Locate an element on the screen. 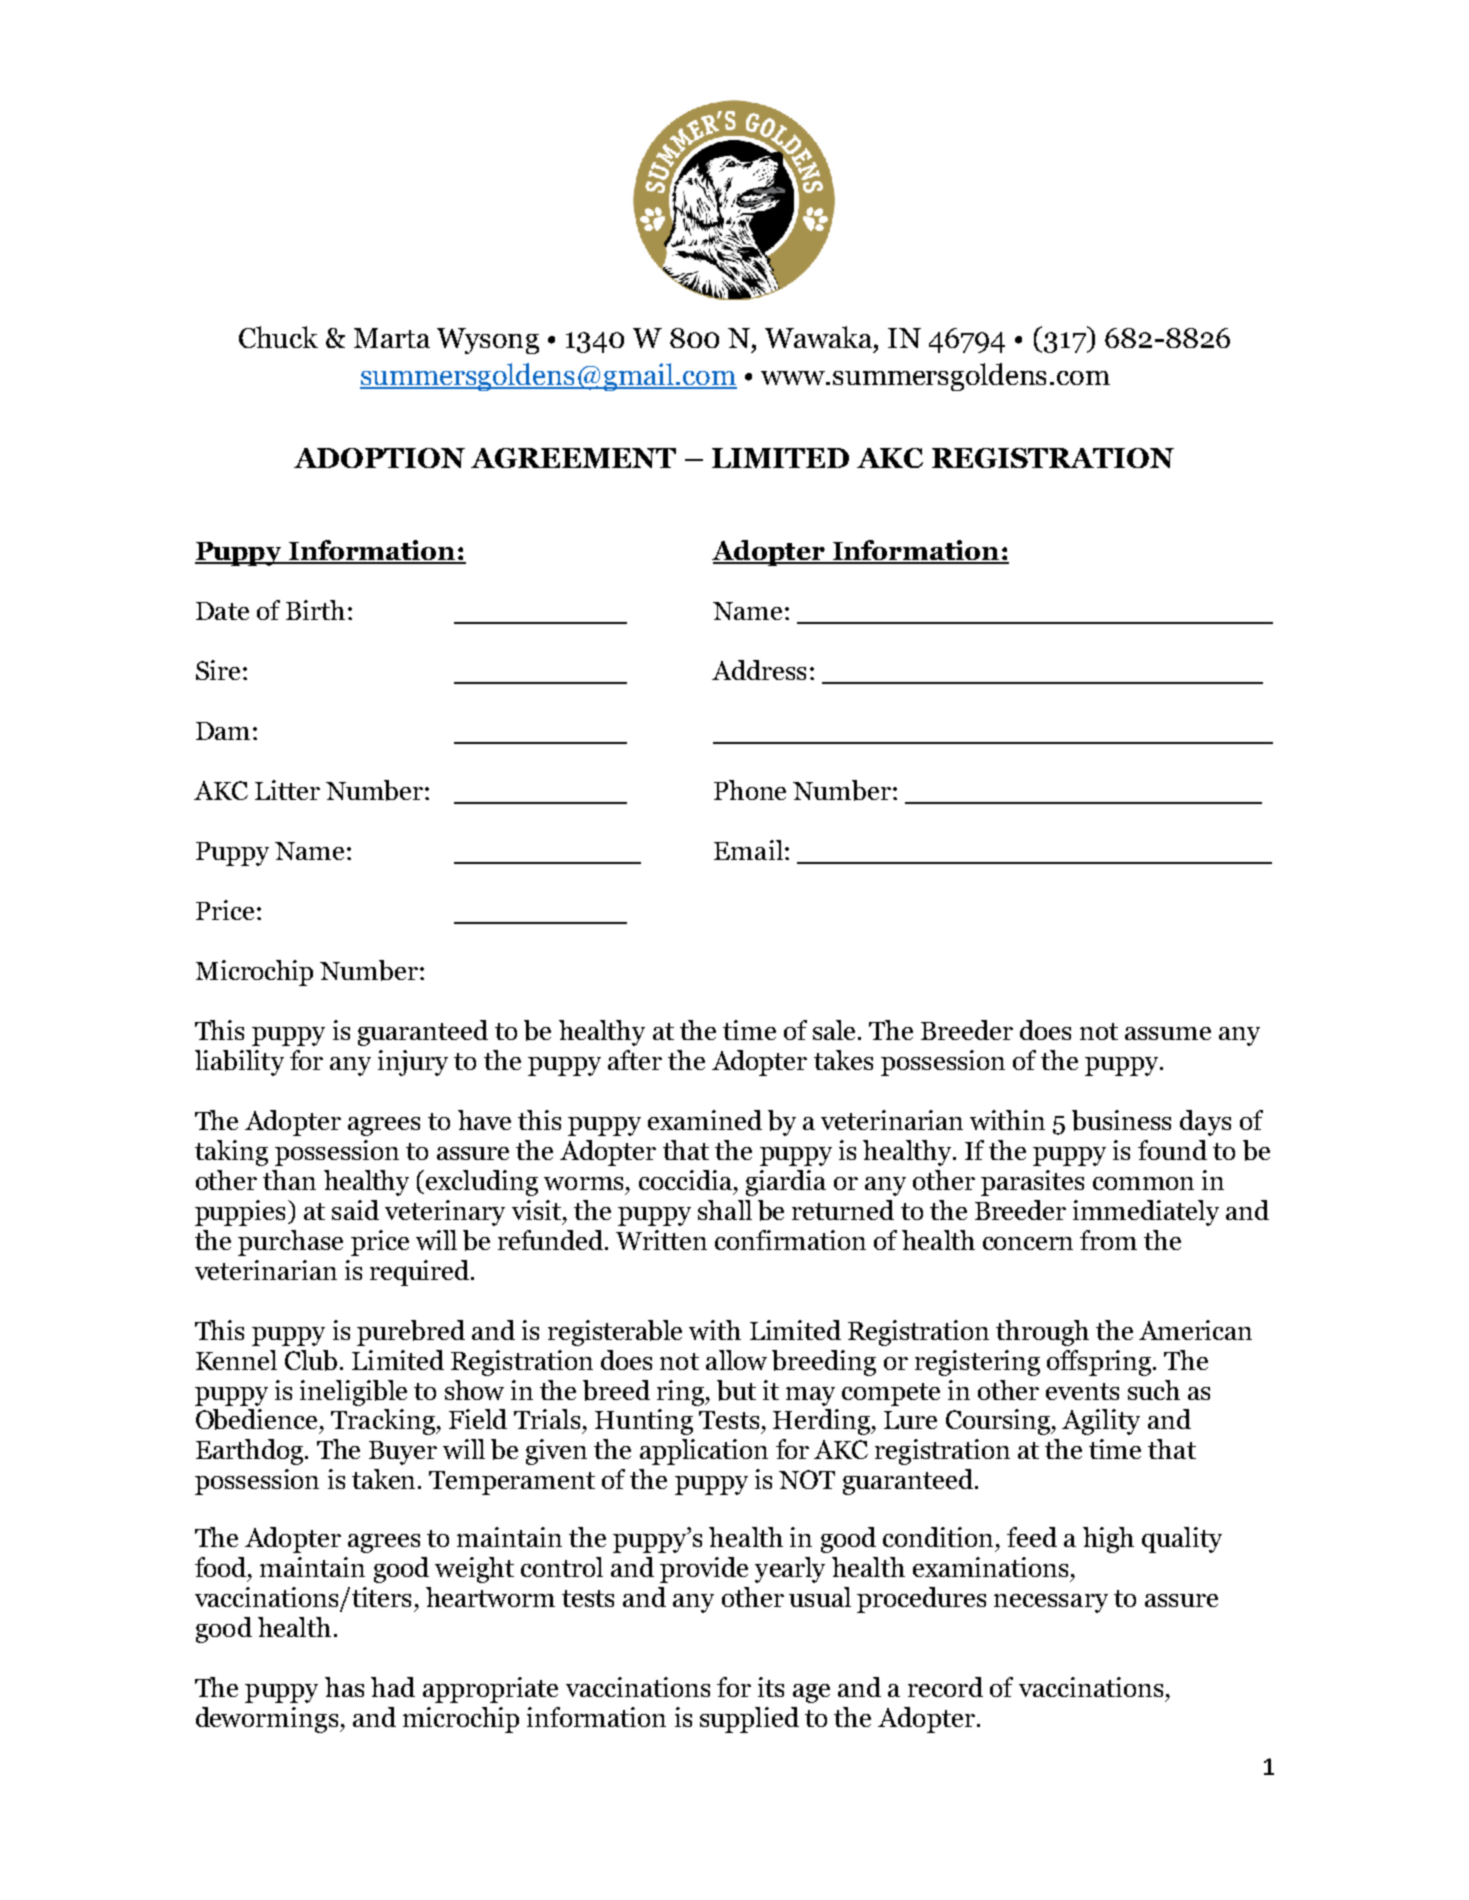 The width and height of the screenshot is (1469, 1900). its is located at coordinates (771, 1687).
